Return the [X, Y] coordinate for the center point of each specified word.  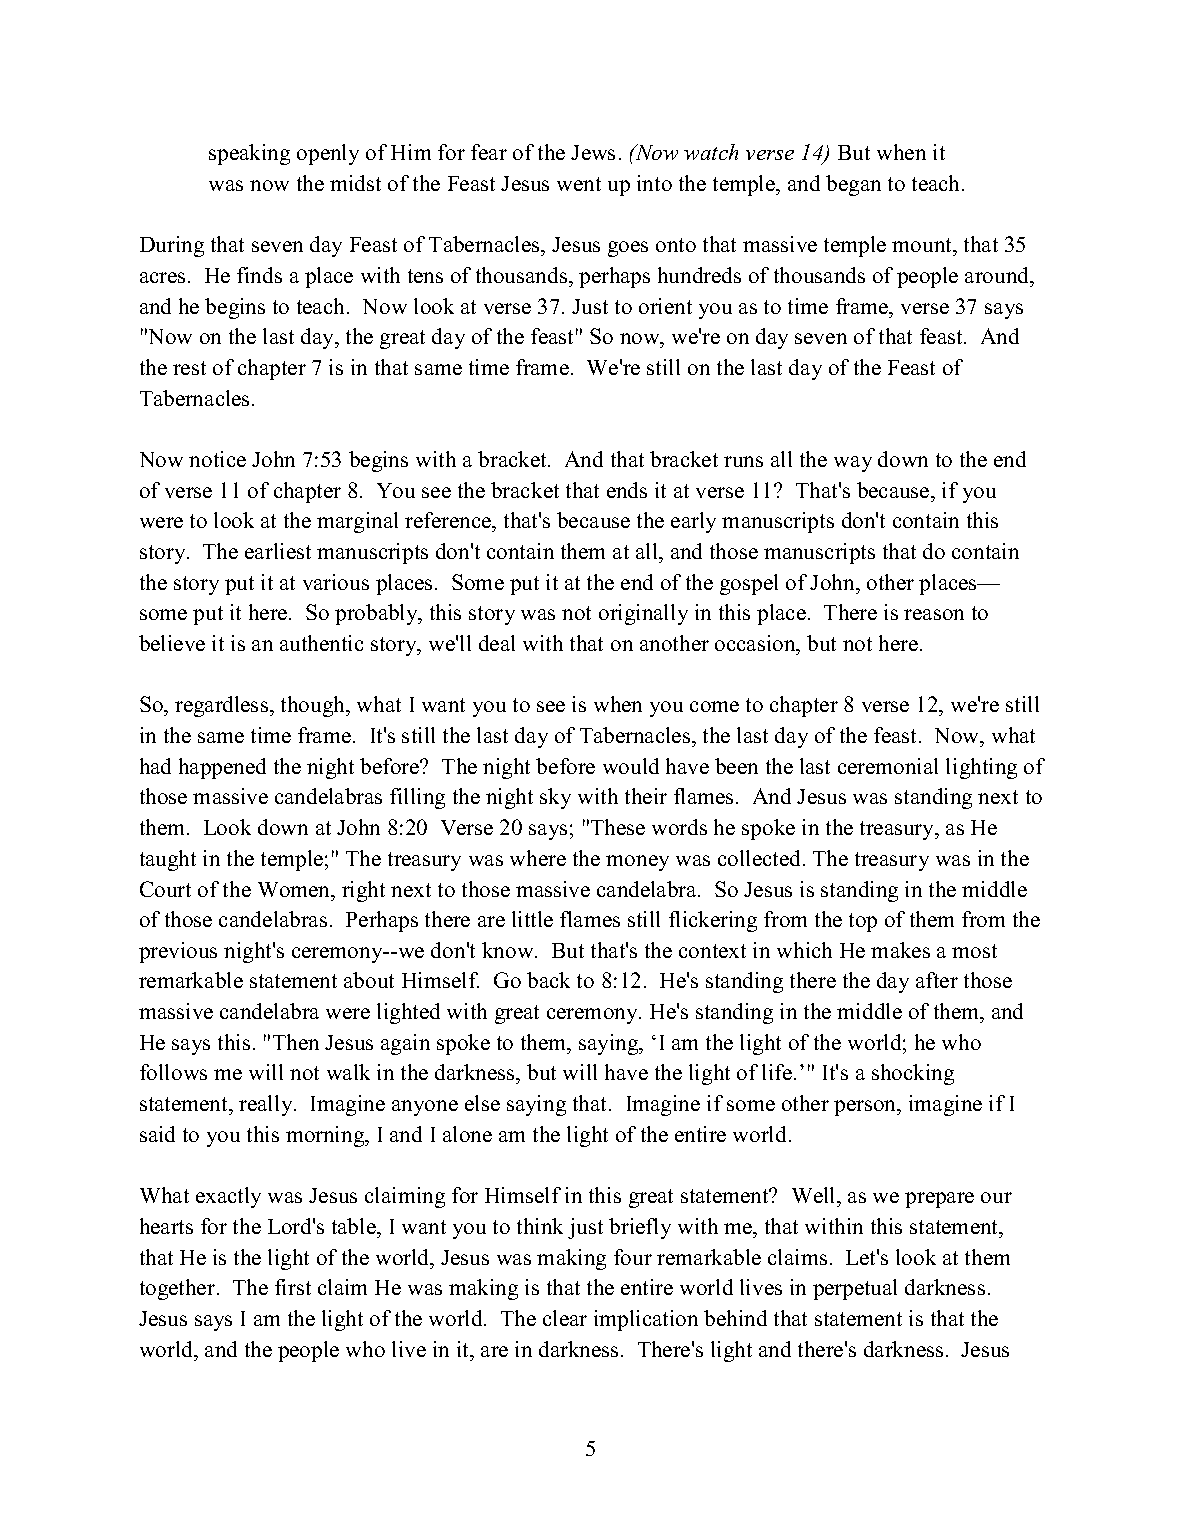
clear [565, 1318]
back [548, 980]
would [631, 766]
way [853, 464]
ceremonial [888, 766]
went [579, 184]
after [937, 980]
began [853, 185]
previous [178, 952]
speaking [249, 154]
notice [217, 459]
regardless [223, 706]
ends [627, 490]
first [293, 1287]
